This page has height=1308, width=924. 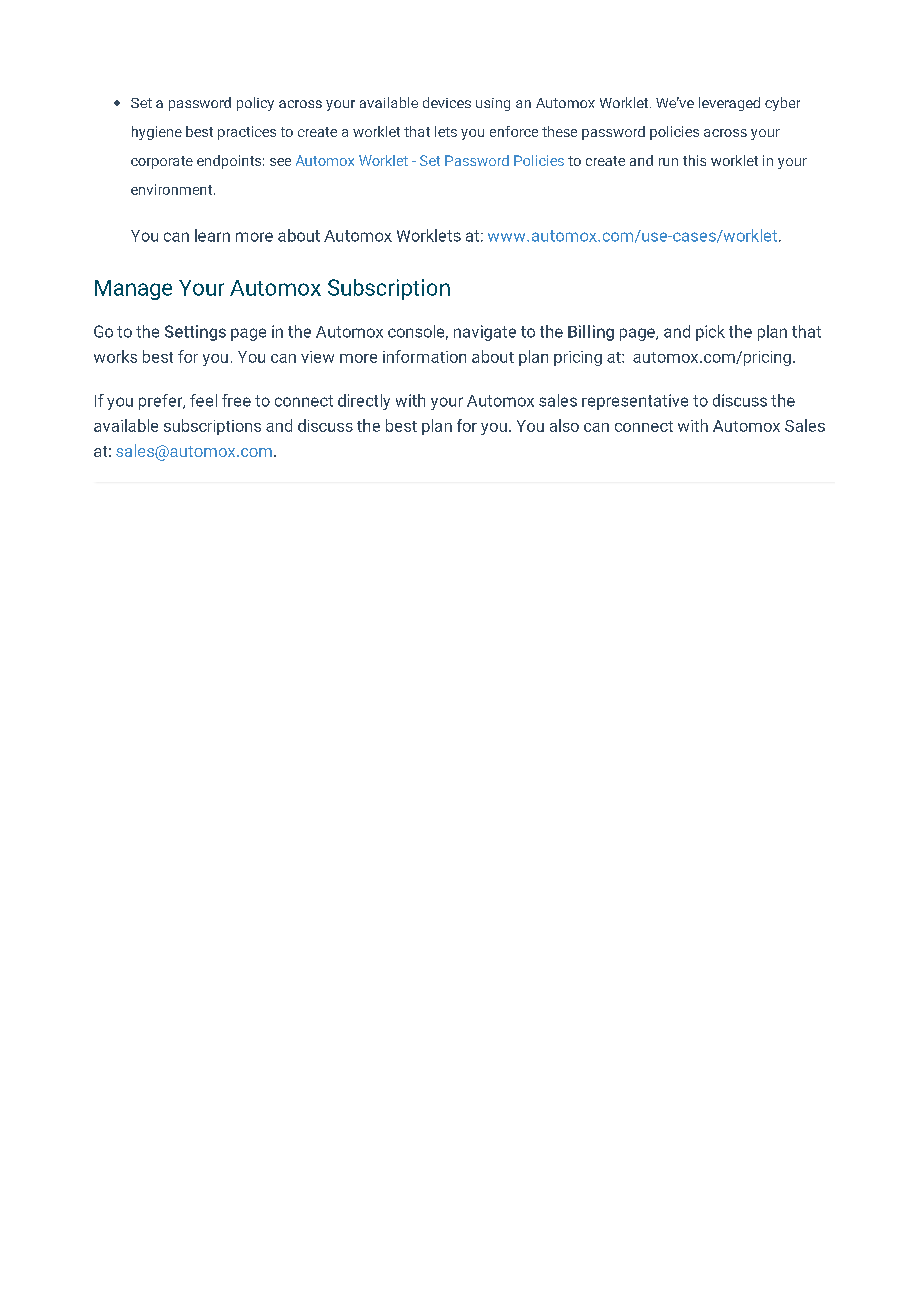 What do you see at coordinates (635, 402) in the page?
I see `representative` at bounding box center [635, 402].
